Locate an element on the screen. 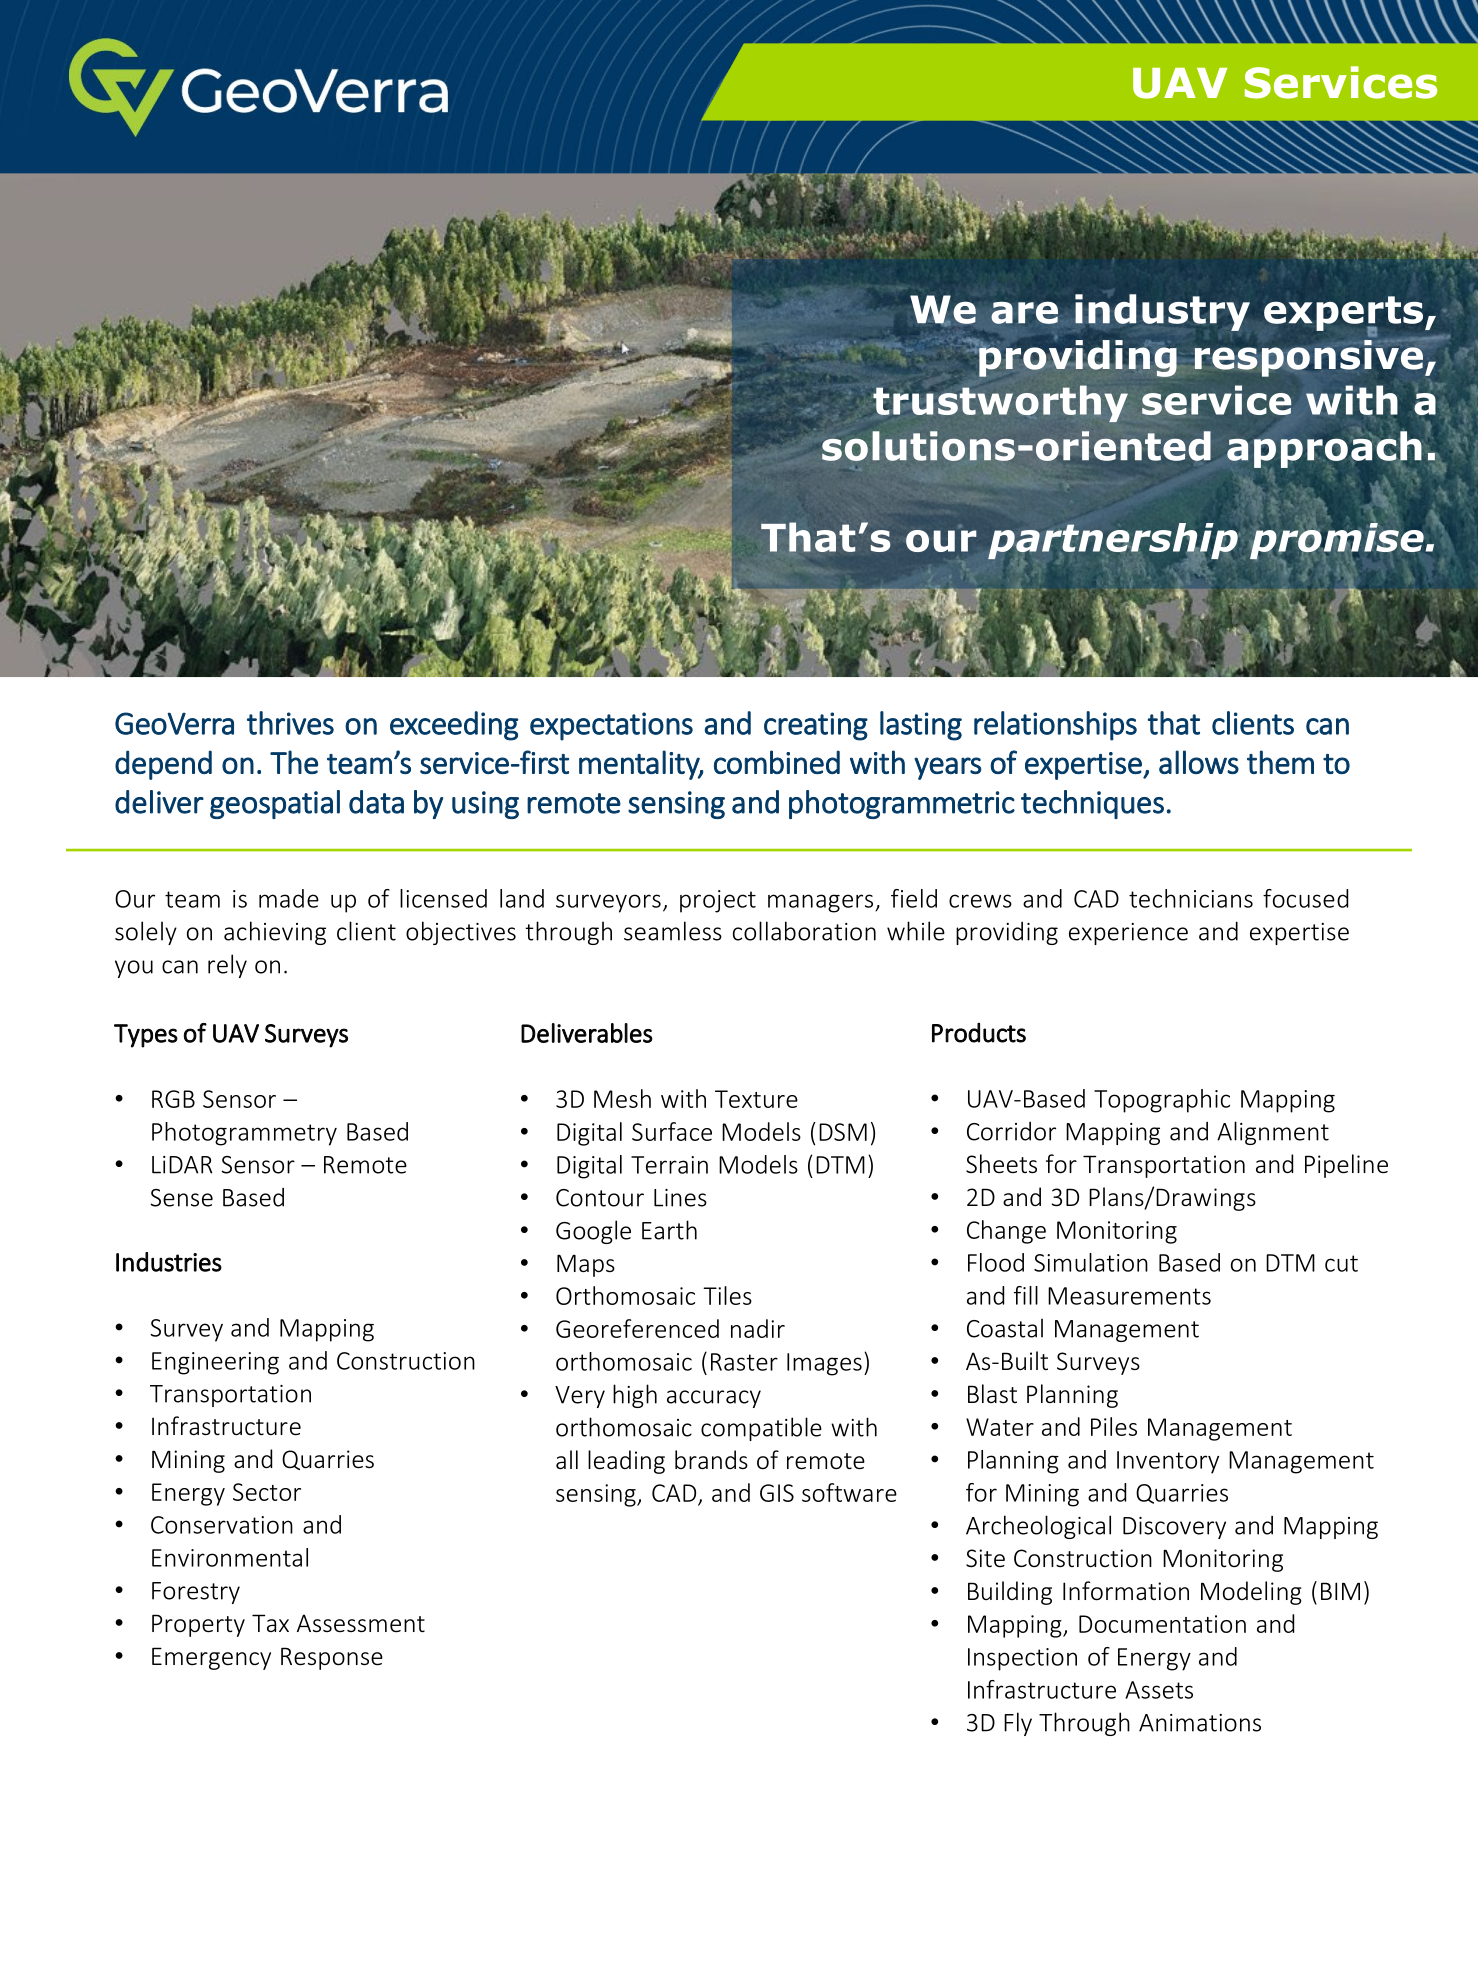  Texture is located at coordinates (756, 1099).
